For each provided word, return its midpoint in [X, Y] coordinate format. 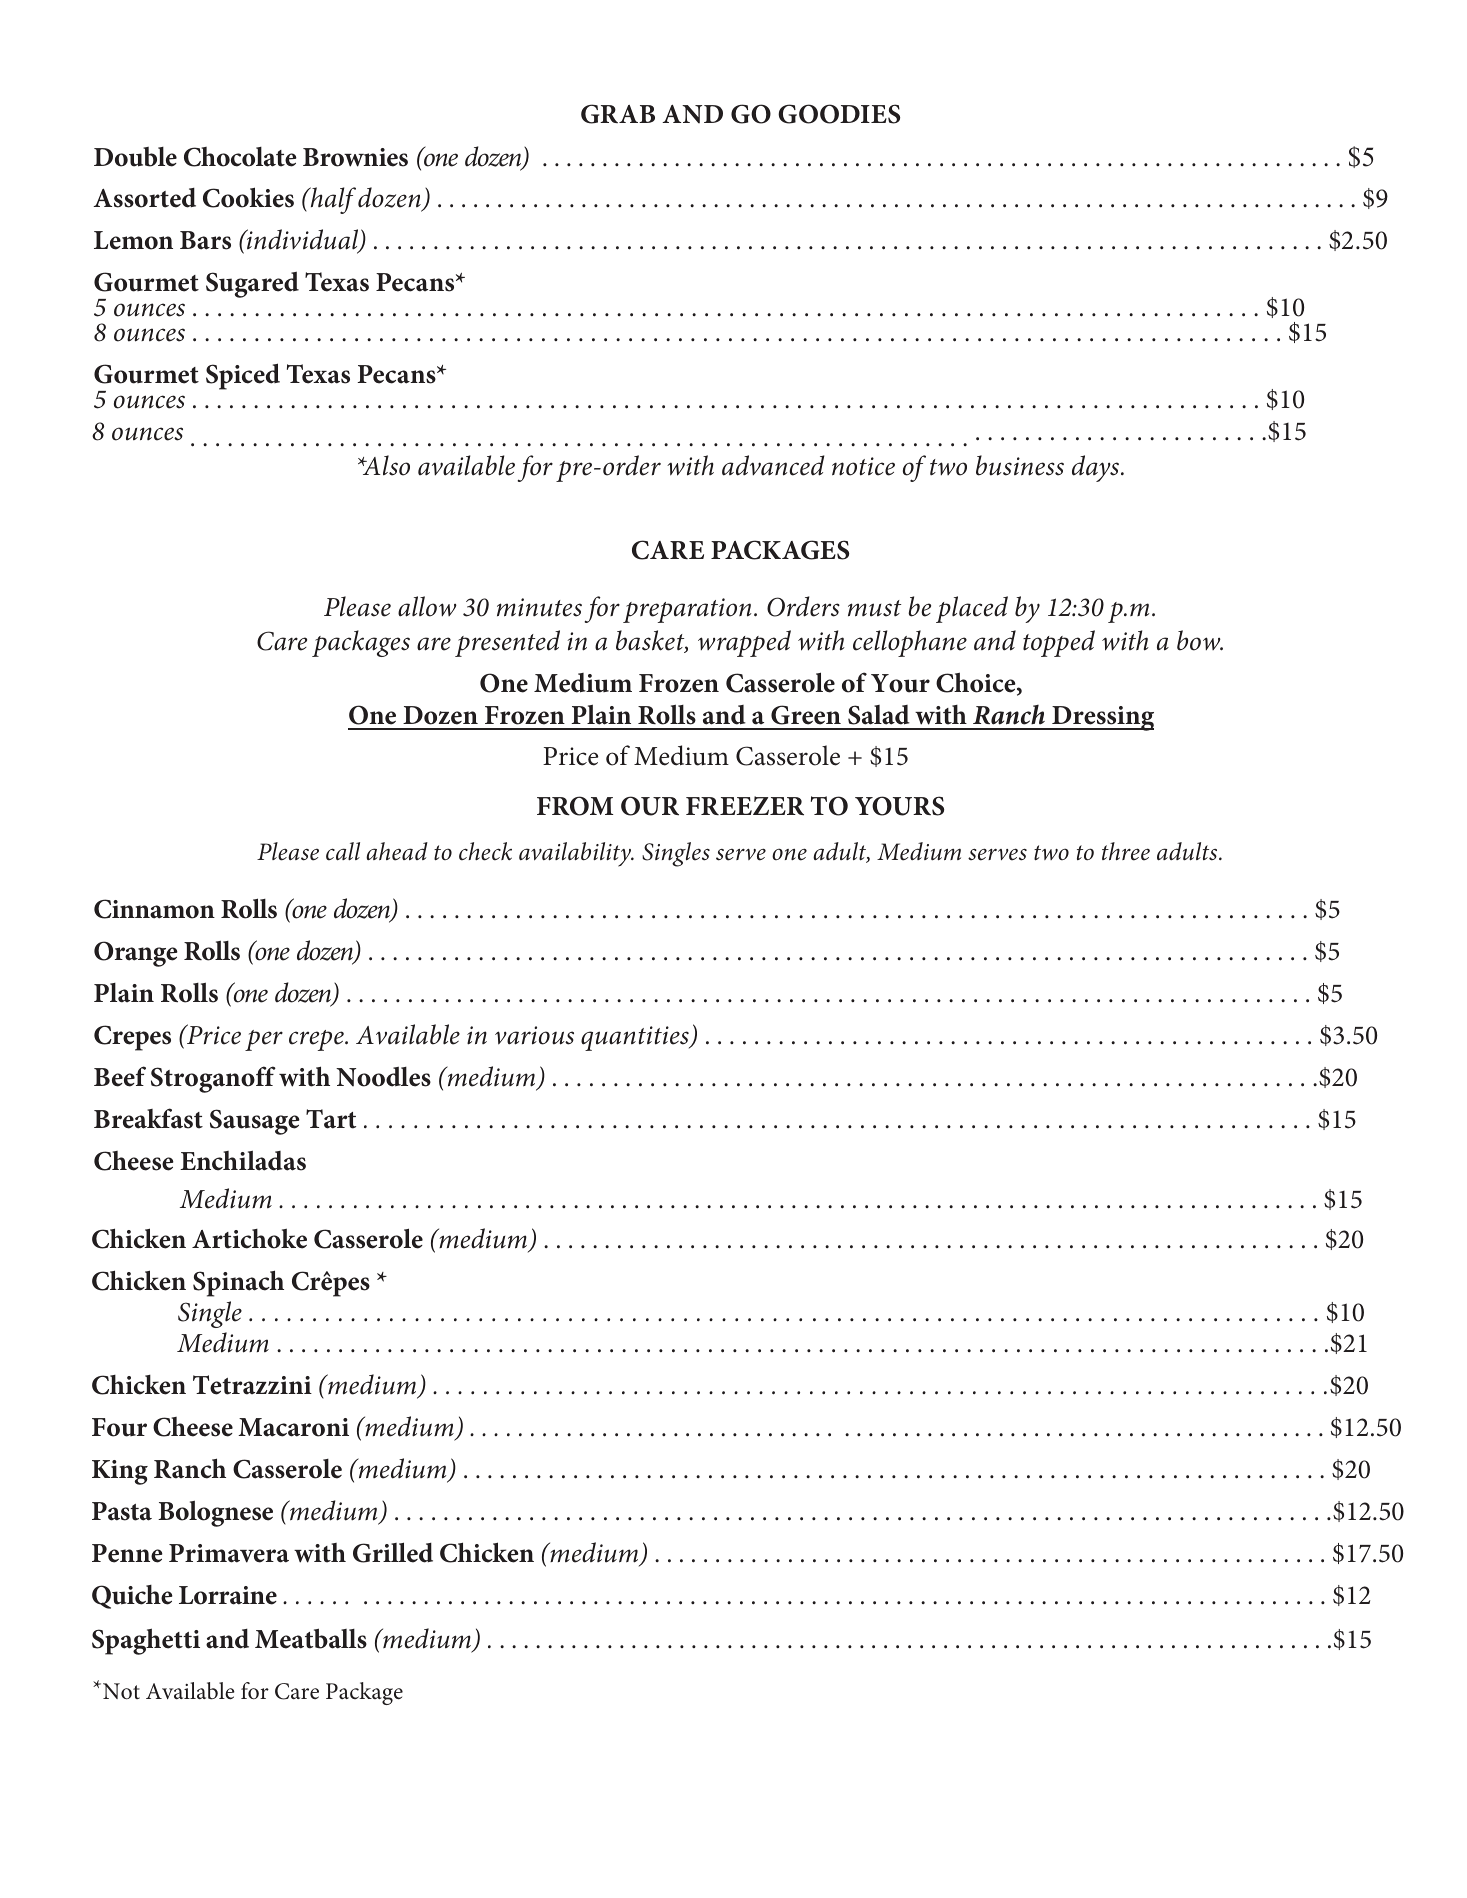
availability [576, 854]
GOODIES [839, 114]
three [1126, 851]
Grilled [393, 1552]
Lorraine [228, 1595]
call [343, 851]
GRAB [618, 114]
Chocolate [240, 157]
